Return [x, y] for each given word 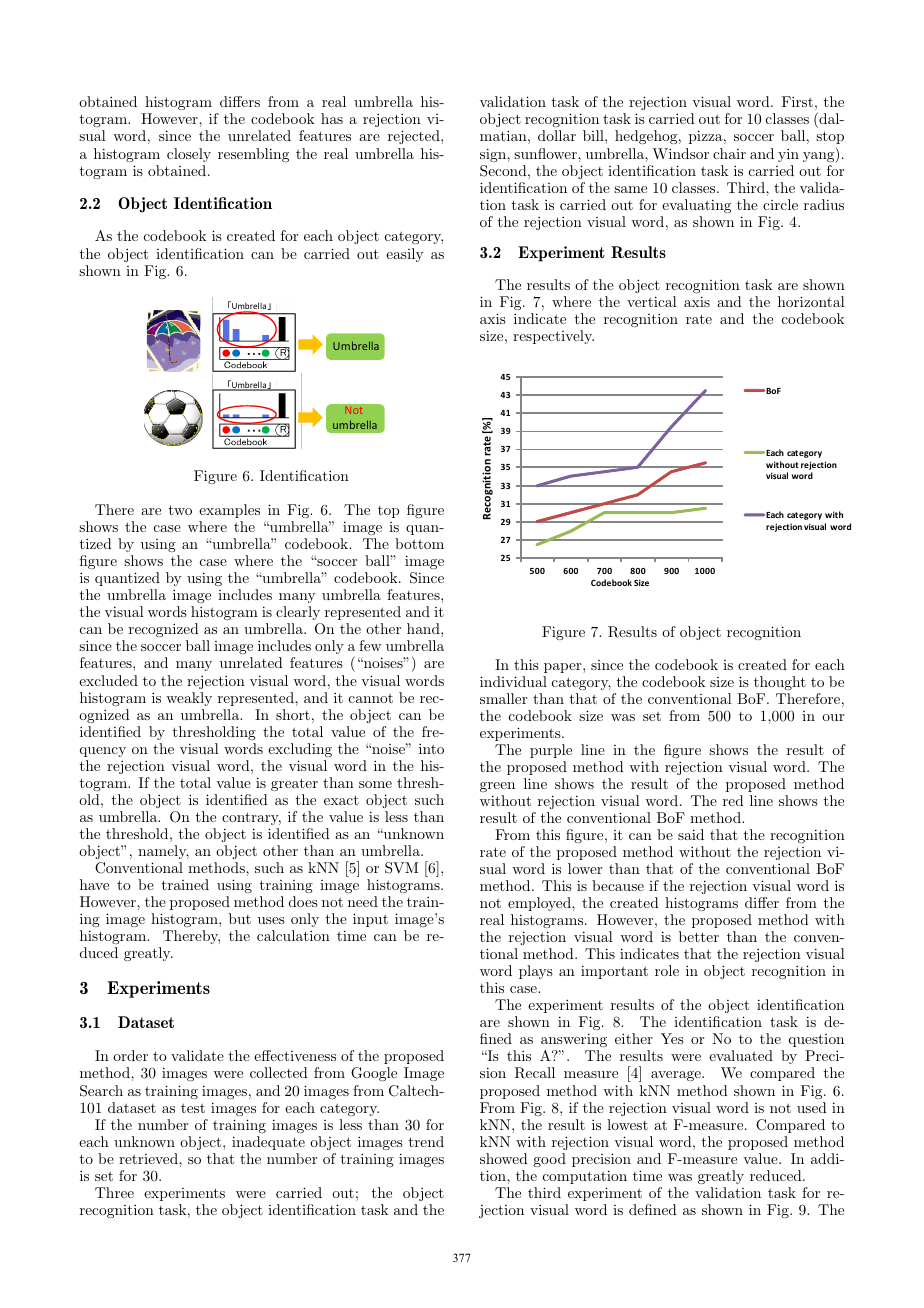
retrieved [149, 1158]
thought [780, 683]
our [833, 717]
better [699, 936]
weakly [189, 699]
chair [729, 153]
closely [189, 155]
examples [229, 511]
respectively [553, 337]
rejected [415, 137]
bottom [419, 543]
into [431, 748]
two [180, 510]
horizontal [811, 301]
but [240, 918]
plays [536, 972]
